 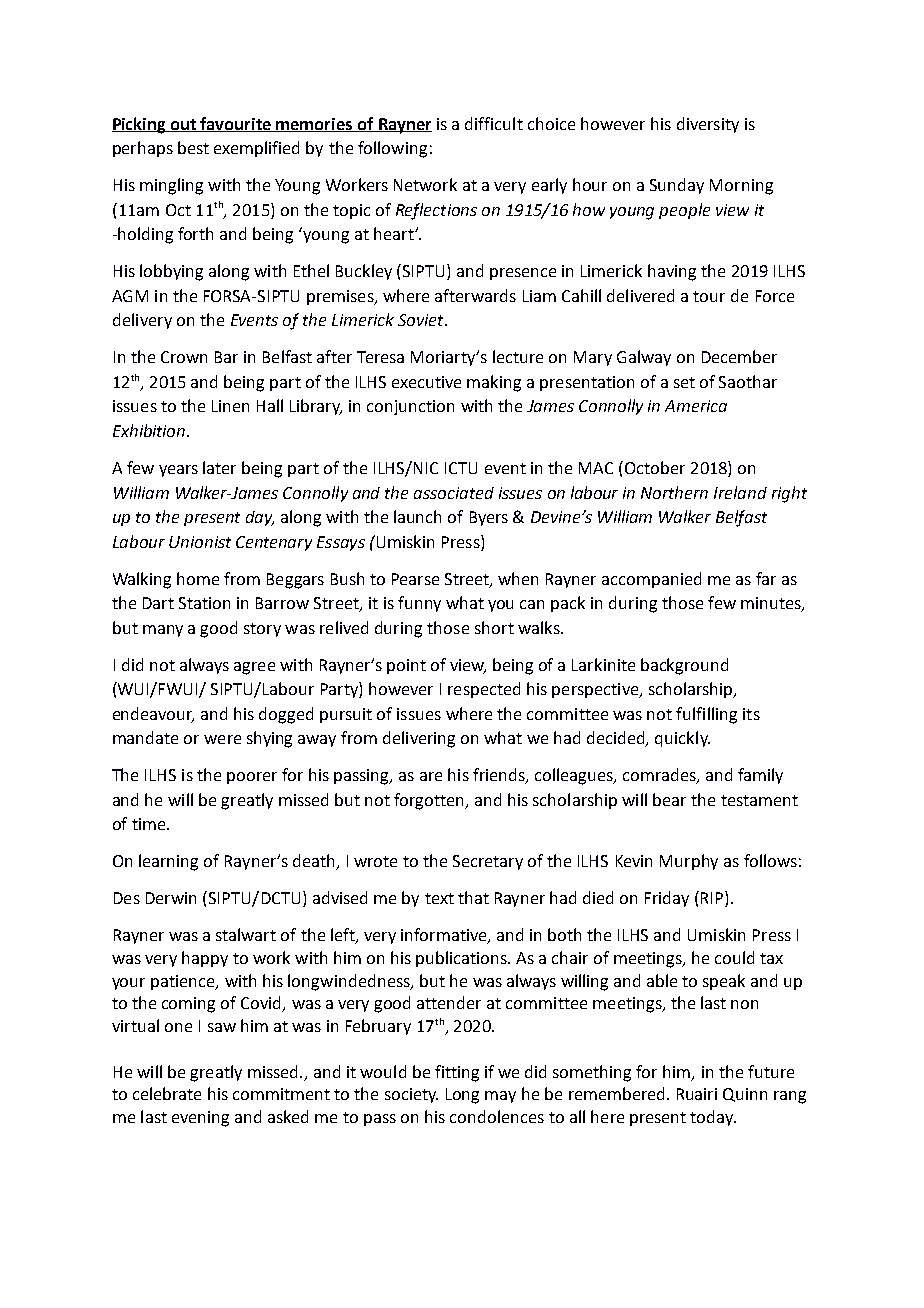 I want to click on difficult, so click(x=494, y=123).
